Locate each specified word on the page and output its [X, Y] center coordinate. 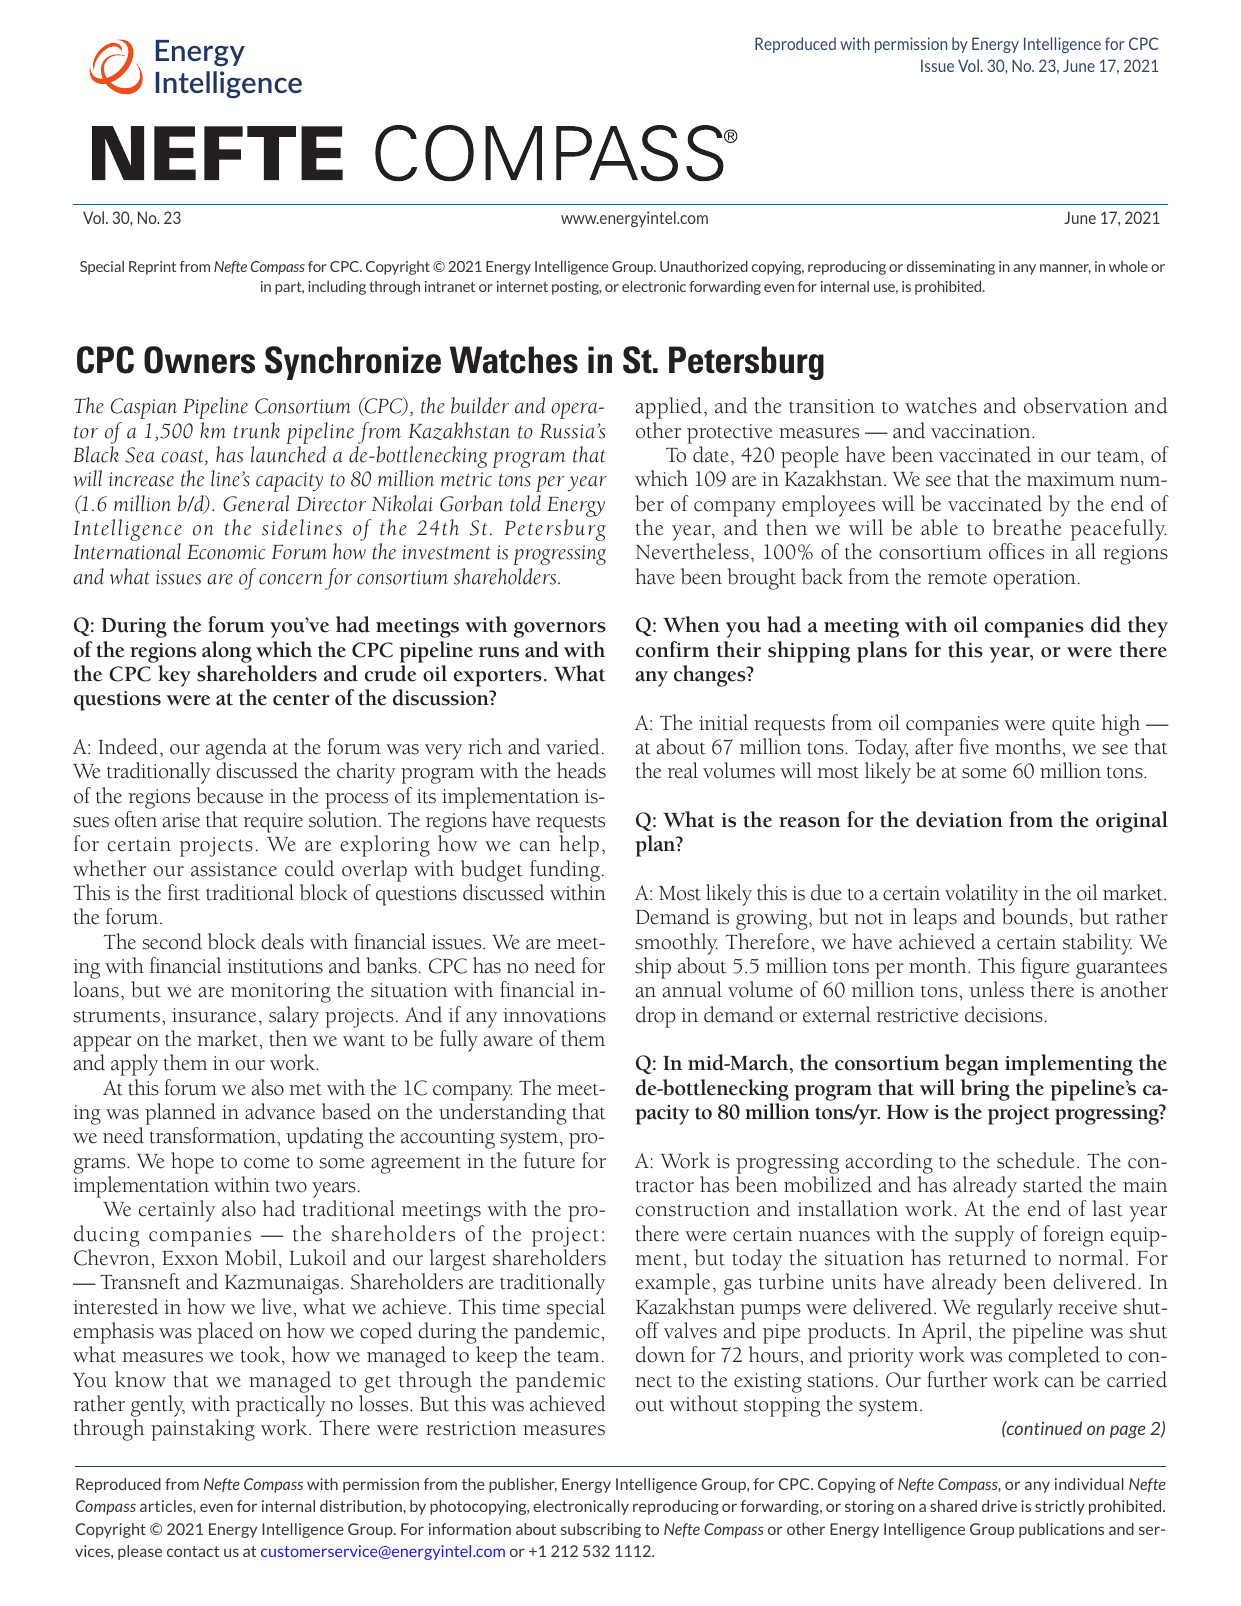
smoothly [676, 944]
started [1053, 1184]
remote [957, 578]
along [227, 652]
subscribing [601, 1530]
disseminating [951, 268]
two [291, 1186]
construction [693, 1209]
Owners [199, 360]
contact [193, 1551]
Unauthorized [704, 266]
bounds [1035, 916]
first [184, 892]
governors [560, 630]
